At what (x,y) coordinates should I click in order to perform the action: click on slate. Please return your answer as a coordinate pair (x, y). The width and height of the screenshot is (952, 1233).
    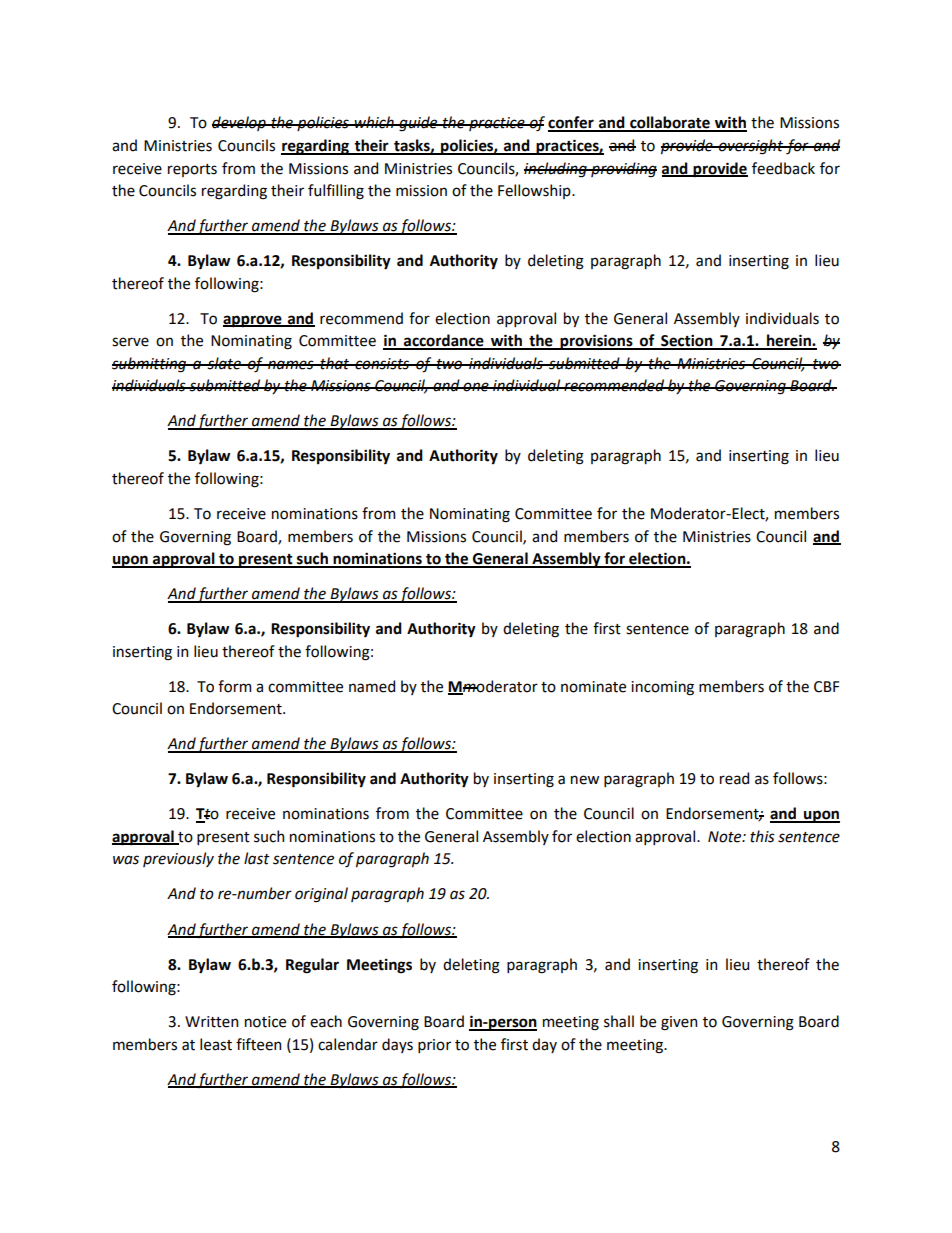
    Looking at the image, I should click on (224, 363).
